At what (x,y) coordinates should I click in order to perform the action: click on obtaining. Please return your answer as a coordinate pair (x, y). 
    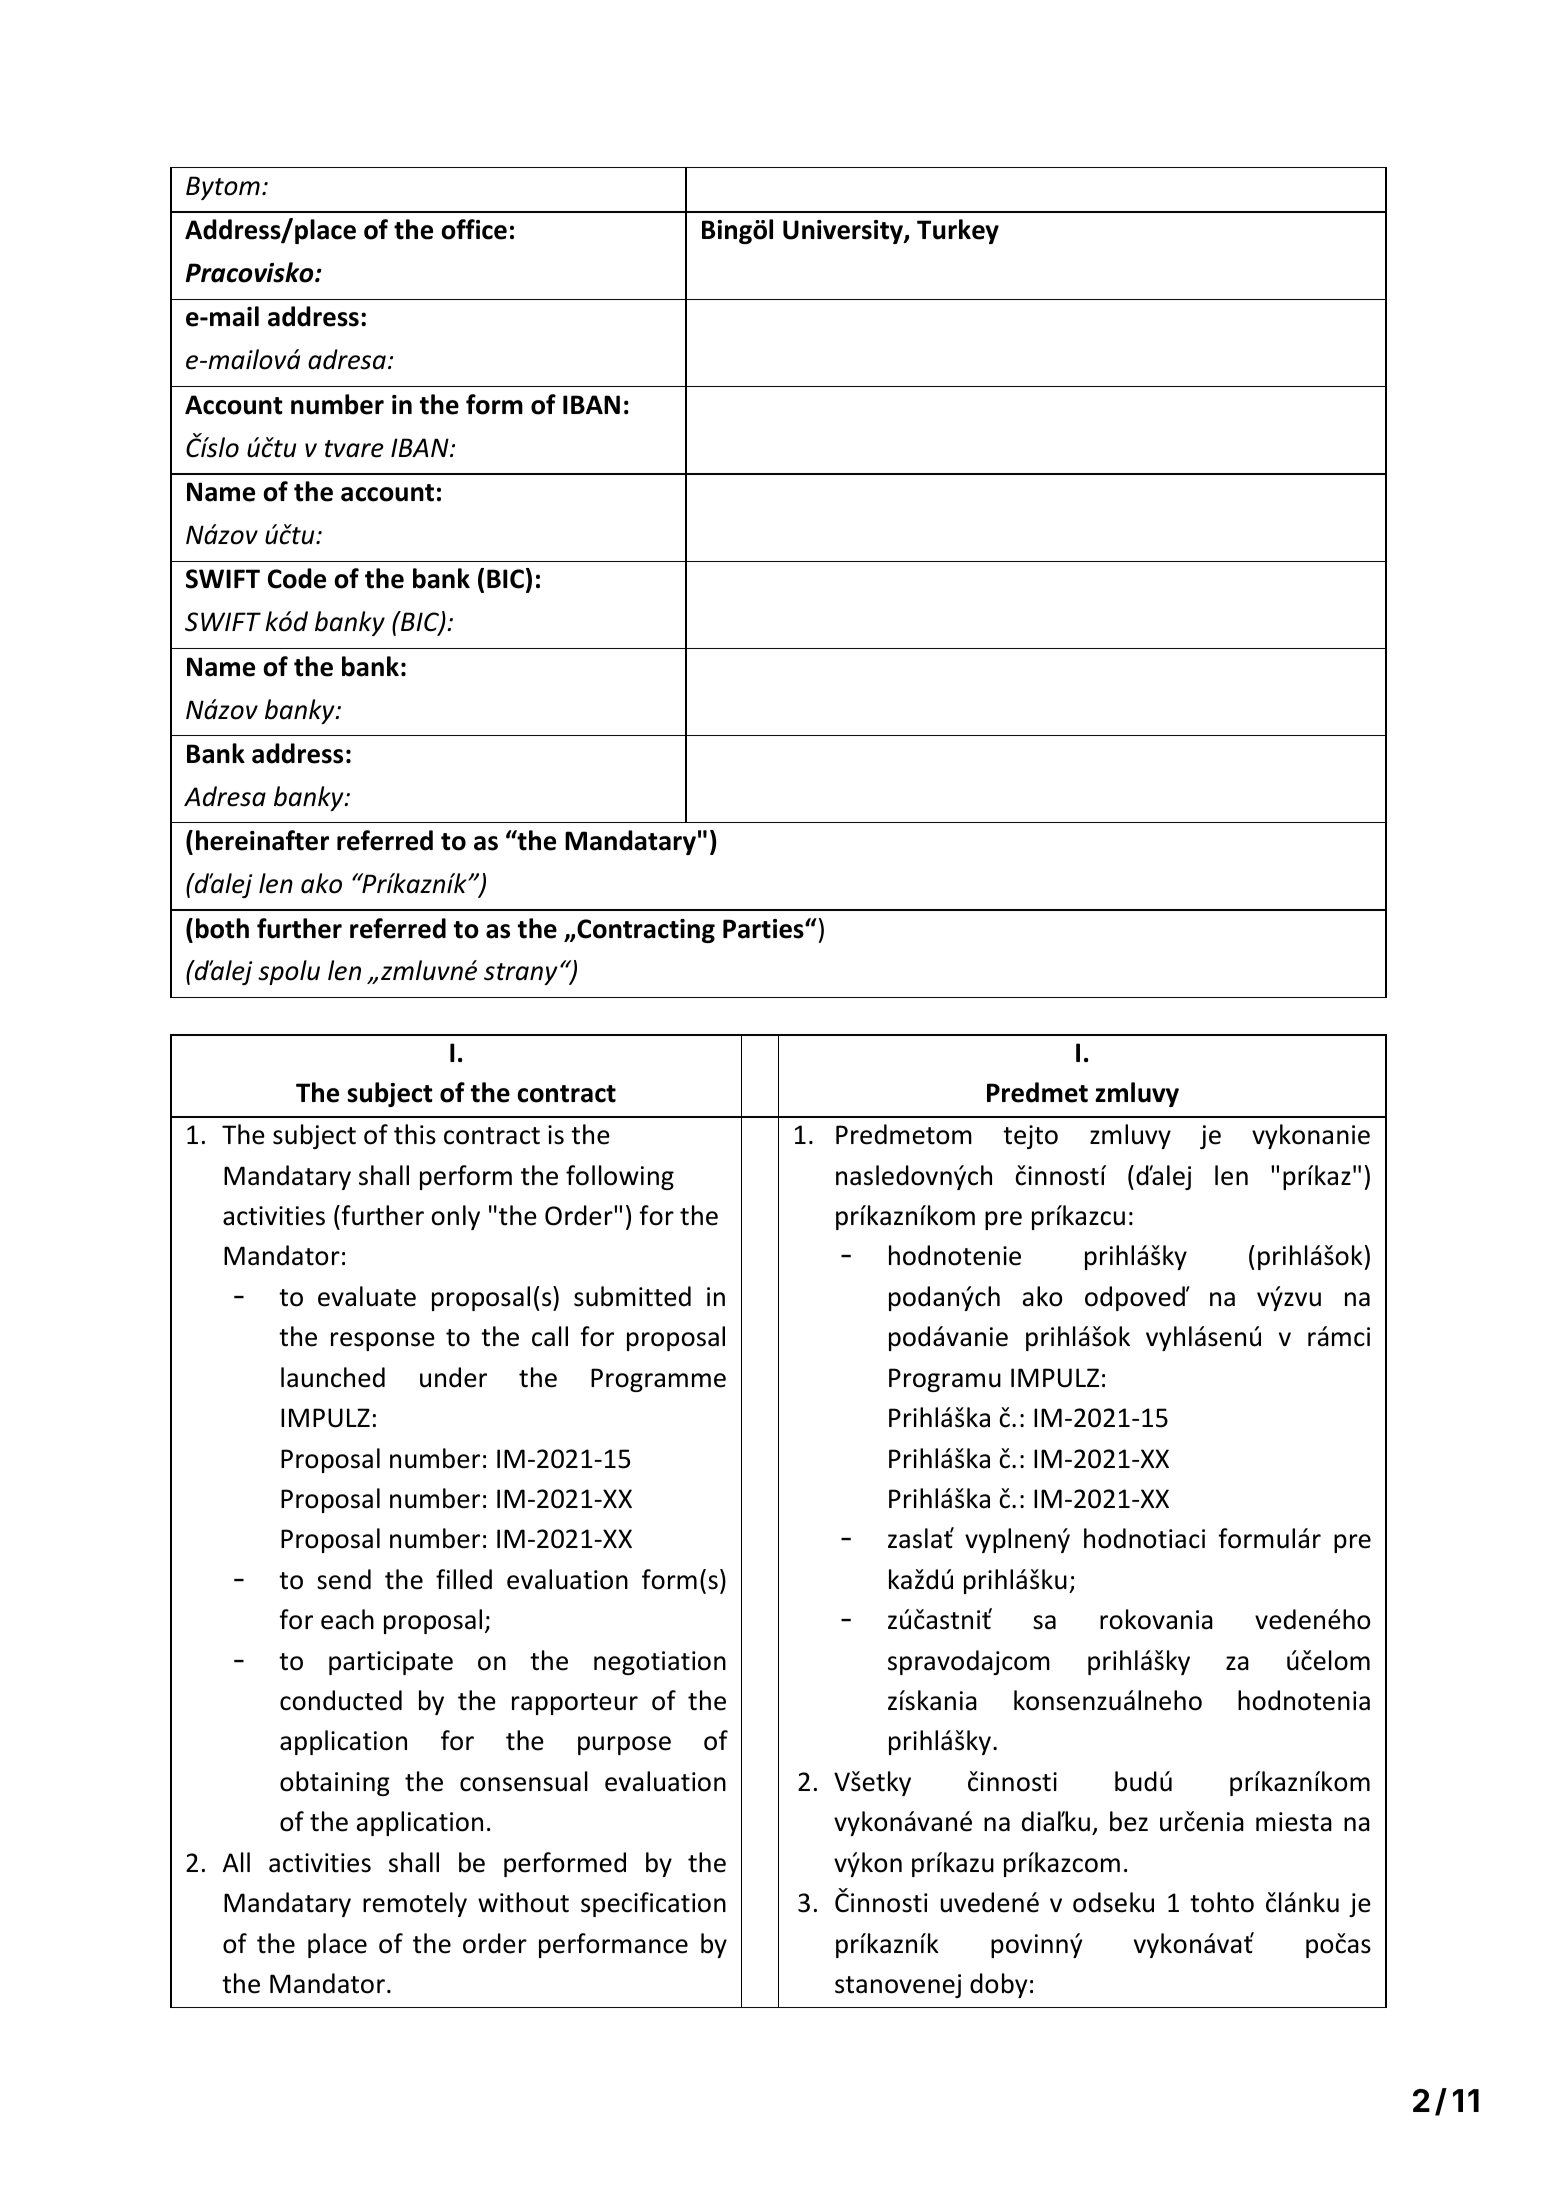
    Looking at the image, I should click on (335, 1783).
